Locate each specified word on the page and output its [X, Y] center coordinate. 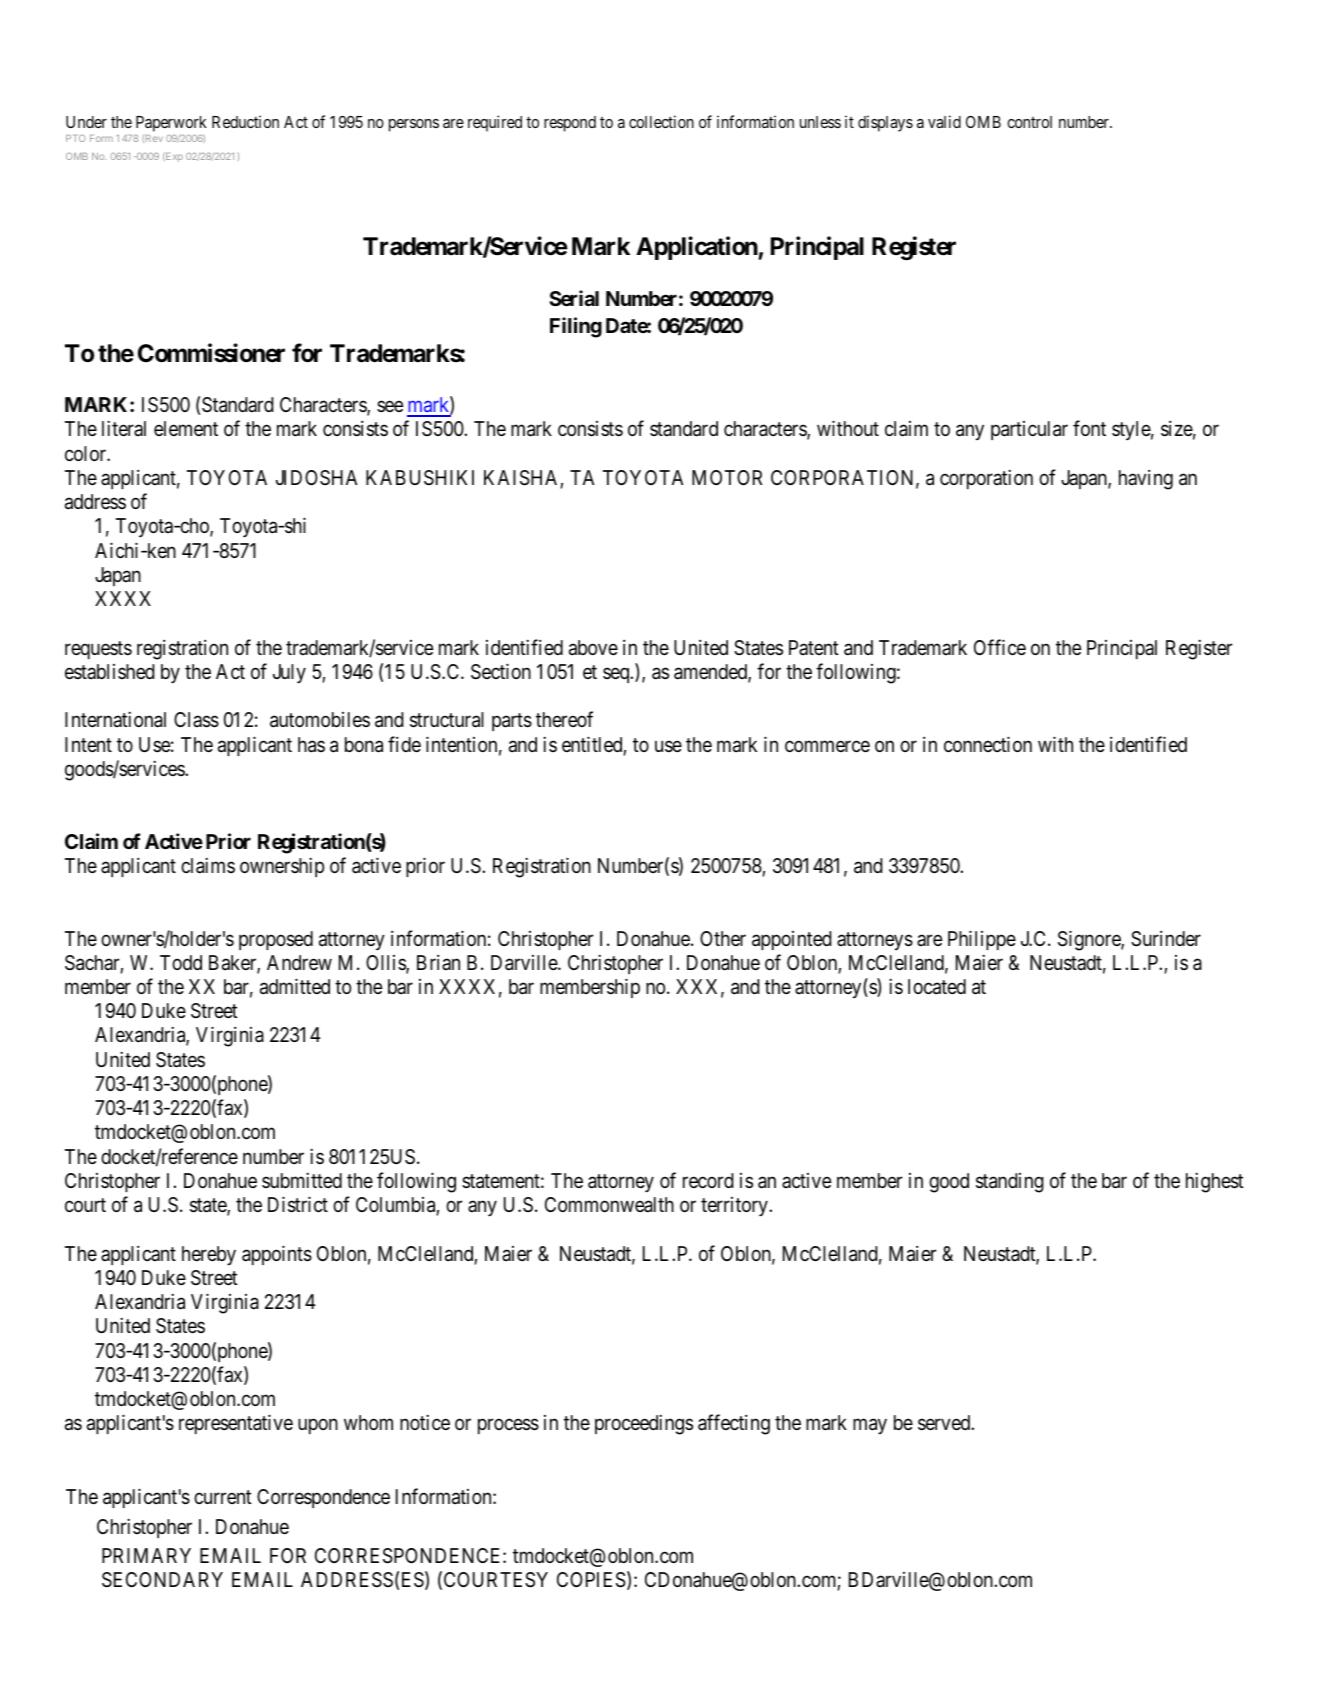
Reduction [245, 121]
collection [661, 121]
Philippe [982, 940]
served [945, 1422]
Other [723, 938]
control [1029, 122]
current [223, 1497]
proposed [276, 940]
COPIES [591, 1580]
